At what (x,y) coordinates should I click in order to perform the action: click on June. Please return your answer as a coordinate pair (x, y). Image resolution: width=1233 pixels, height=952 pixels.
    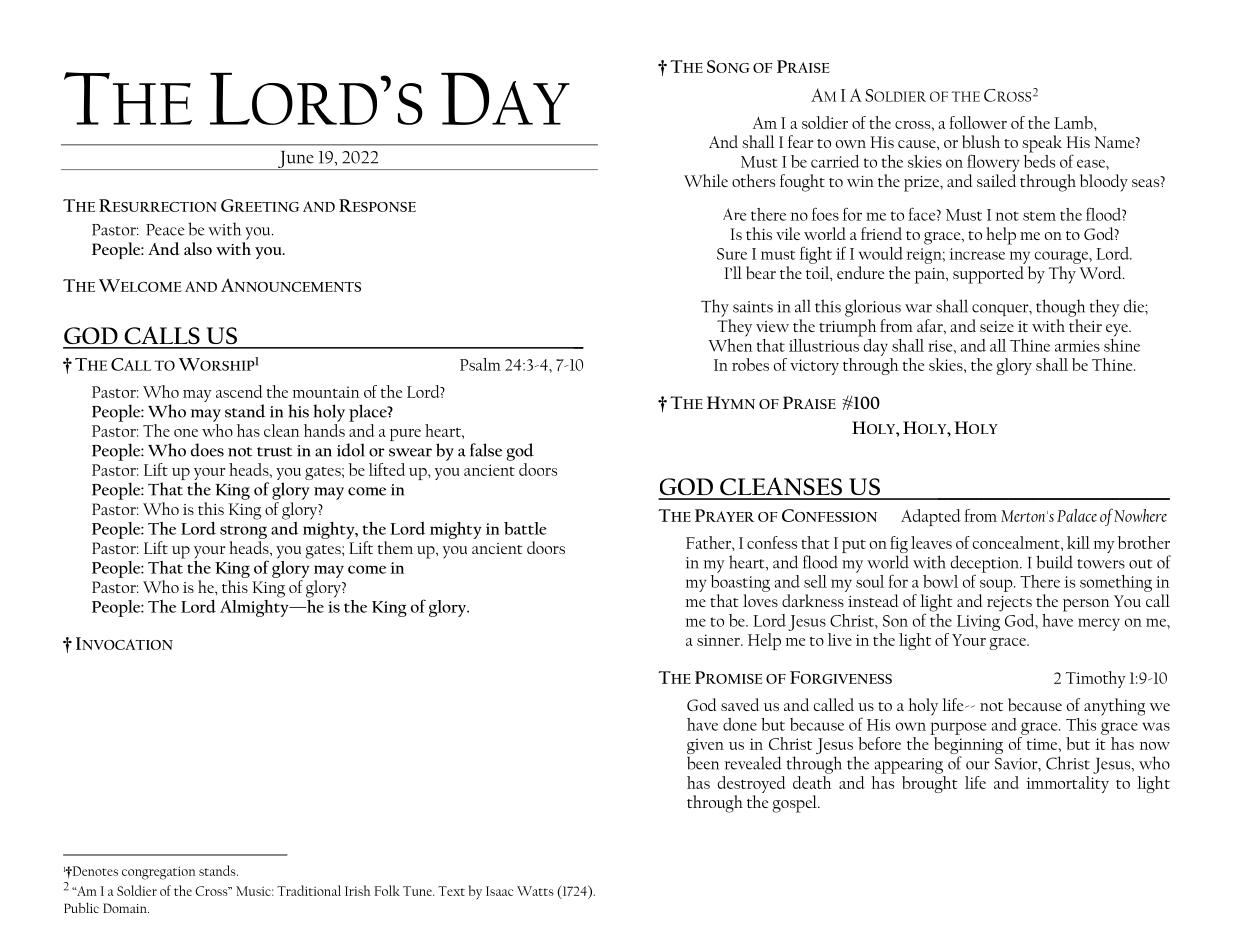
    Looking at the image, I should click on (295, 160).
